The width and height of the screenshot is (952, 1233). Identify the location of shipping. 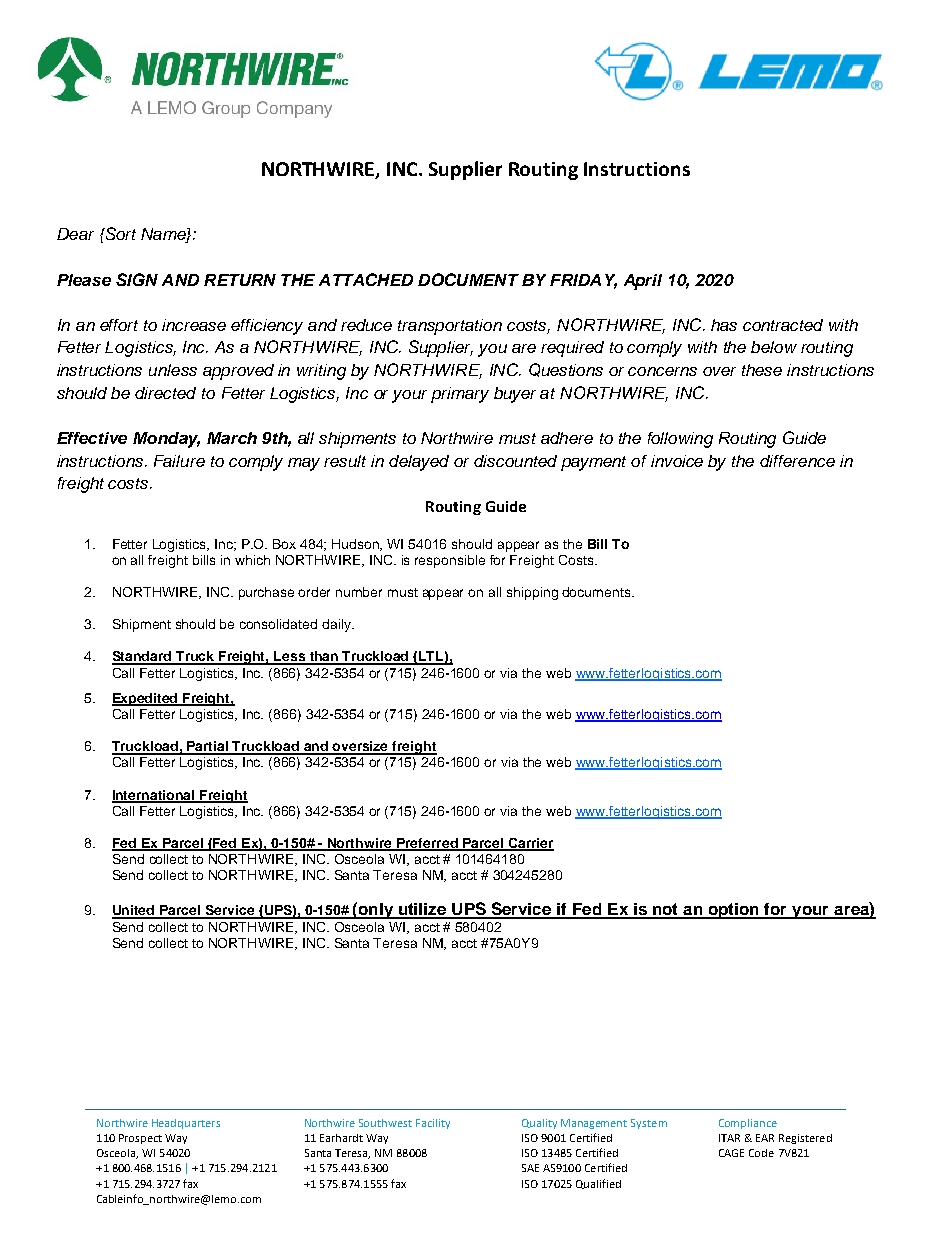
(532, 593).
